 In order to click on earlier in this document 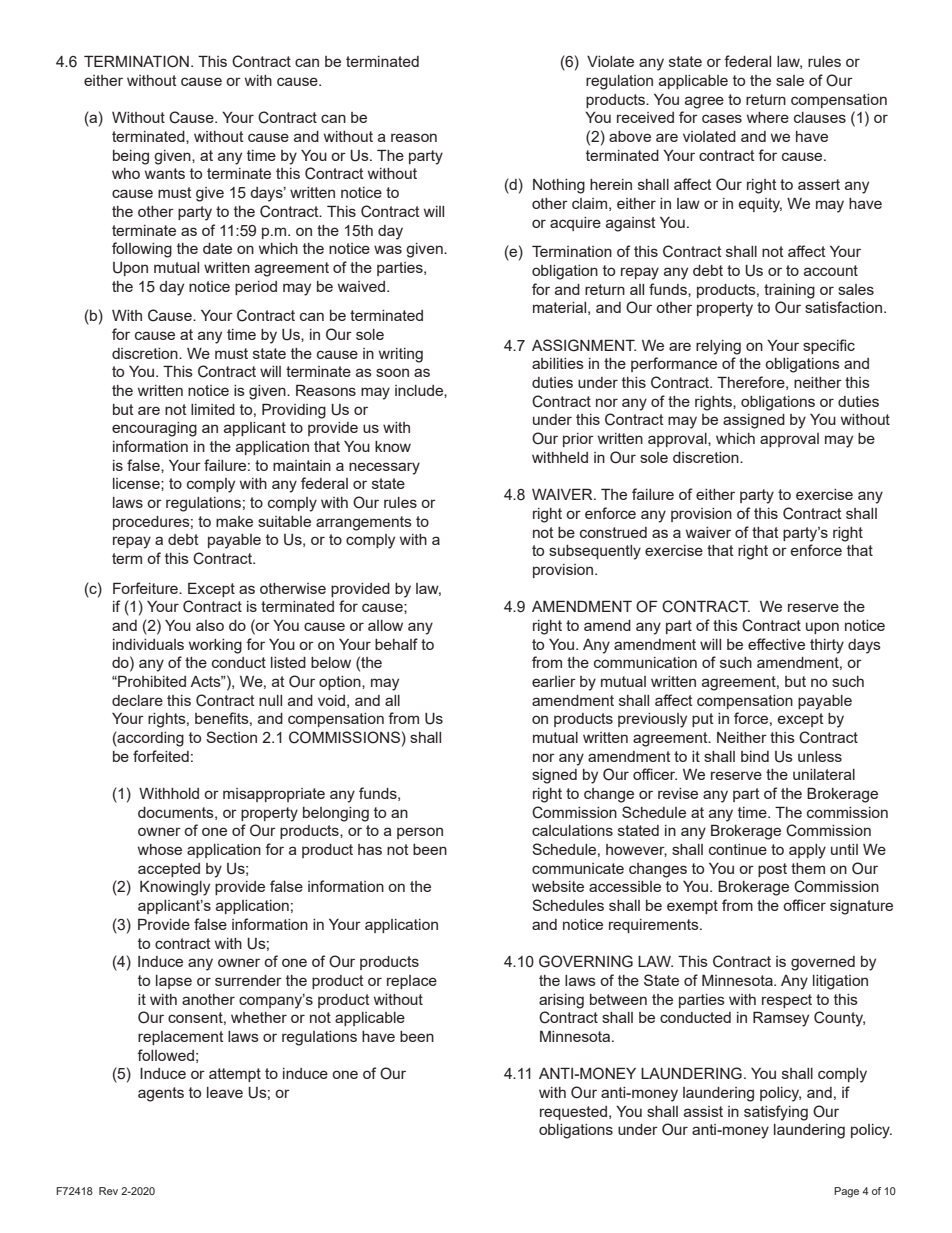, I will do `click(554, 681)`.
